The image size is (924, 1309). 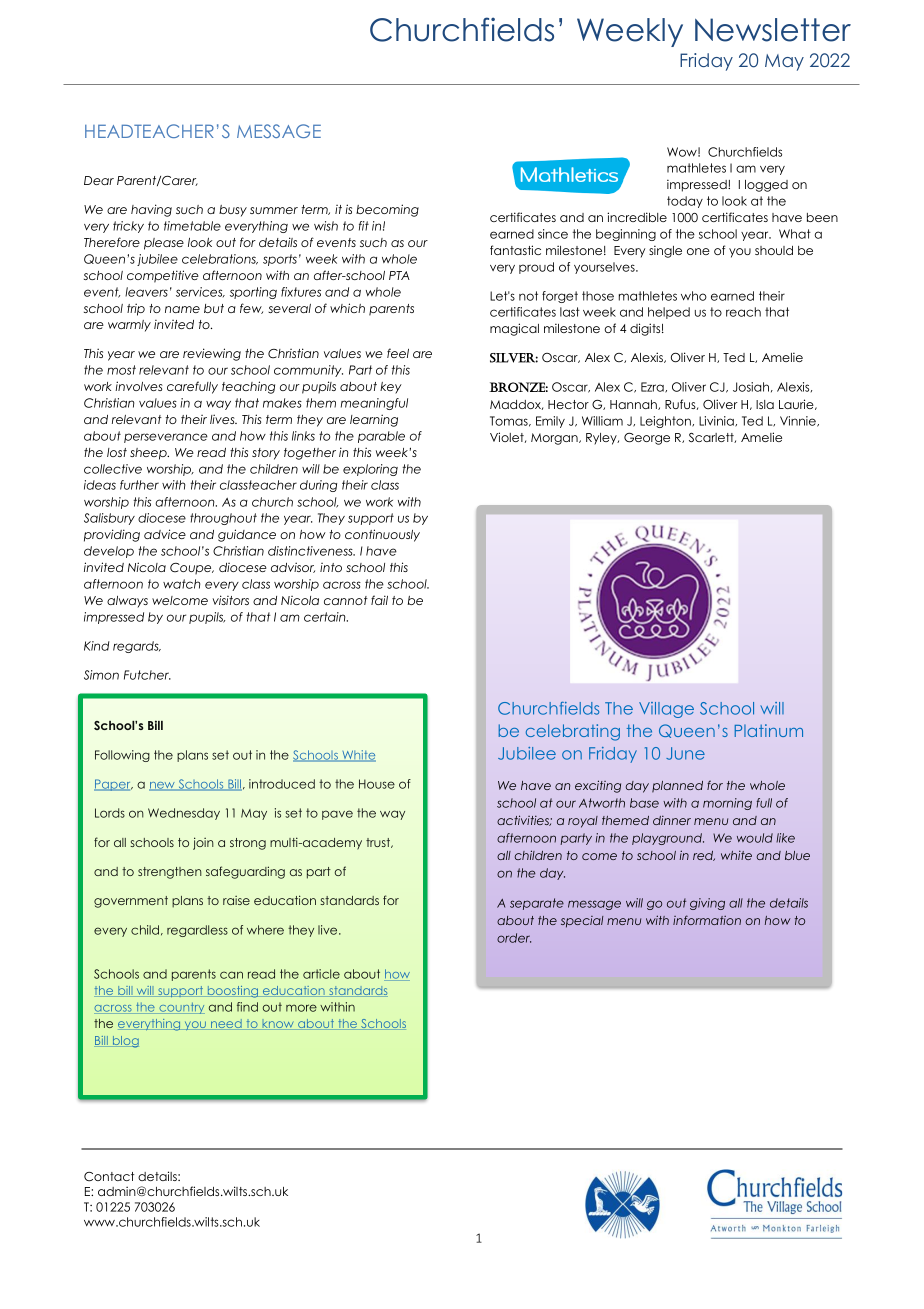 I want to click on more, so click(x=301, y=1008).
